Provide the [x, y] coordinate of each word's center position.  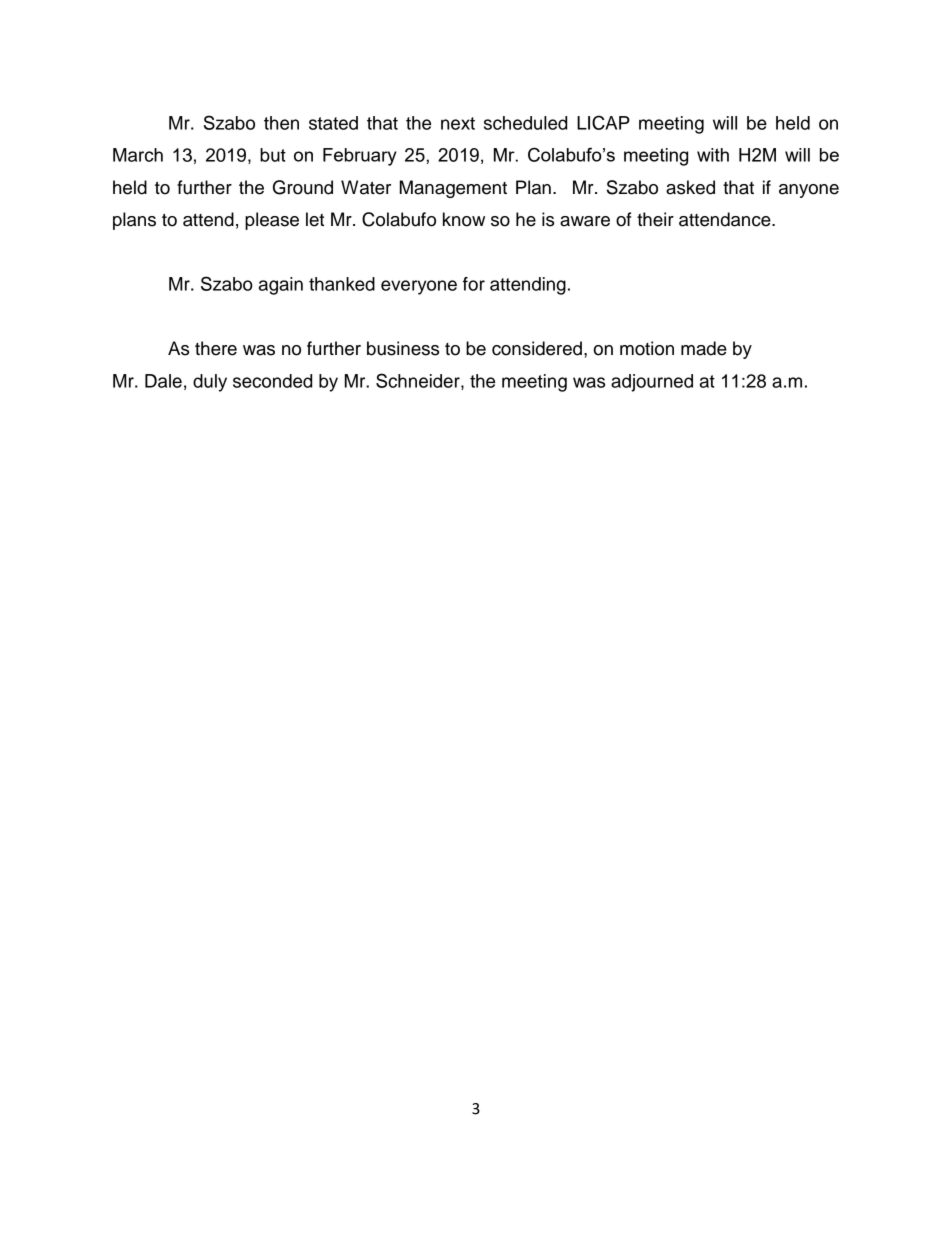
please [272, 221]
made [704, 348]
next [458, 123]
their [655, 219]
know [464, 219]
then [281, 123]
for [474, 284]
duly [210, 383]
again [281, 286]
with [713, 155]
